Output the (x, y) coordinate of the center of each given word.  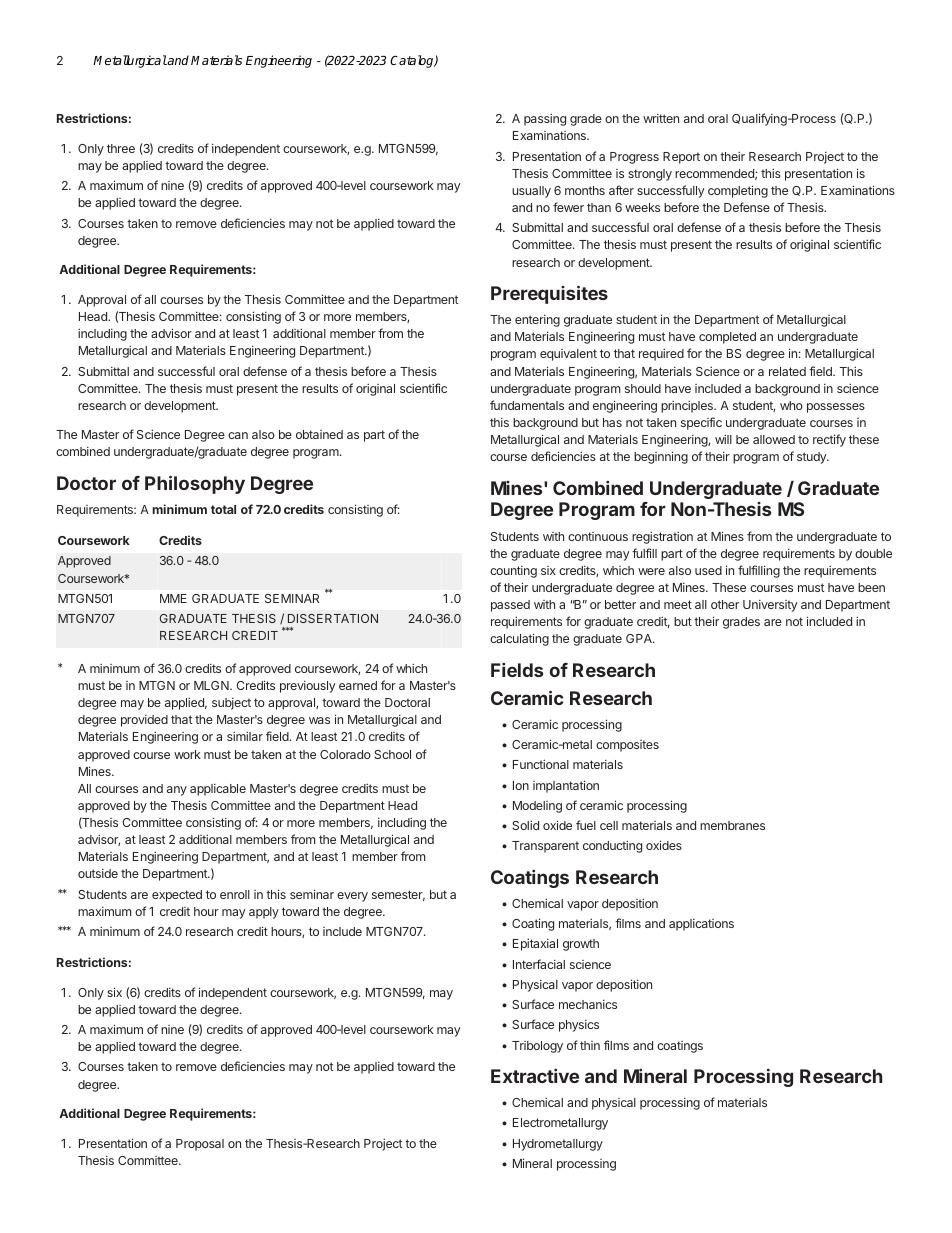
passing (545, 119)
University (770, 606)
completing (738, 191)
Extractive (535, 1076)
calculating (519, 639)
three (121, 148)
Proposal (200, 1145)
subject (231, 704)
